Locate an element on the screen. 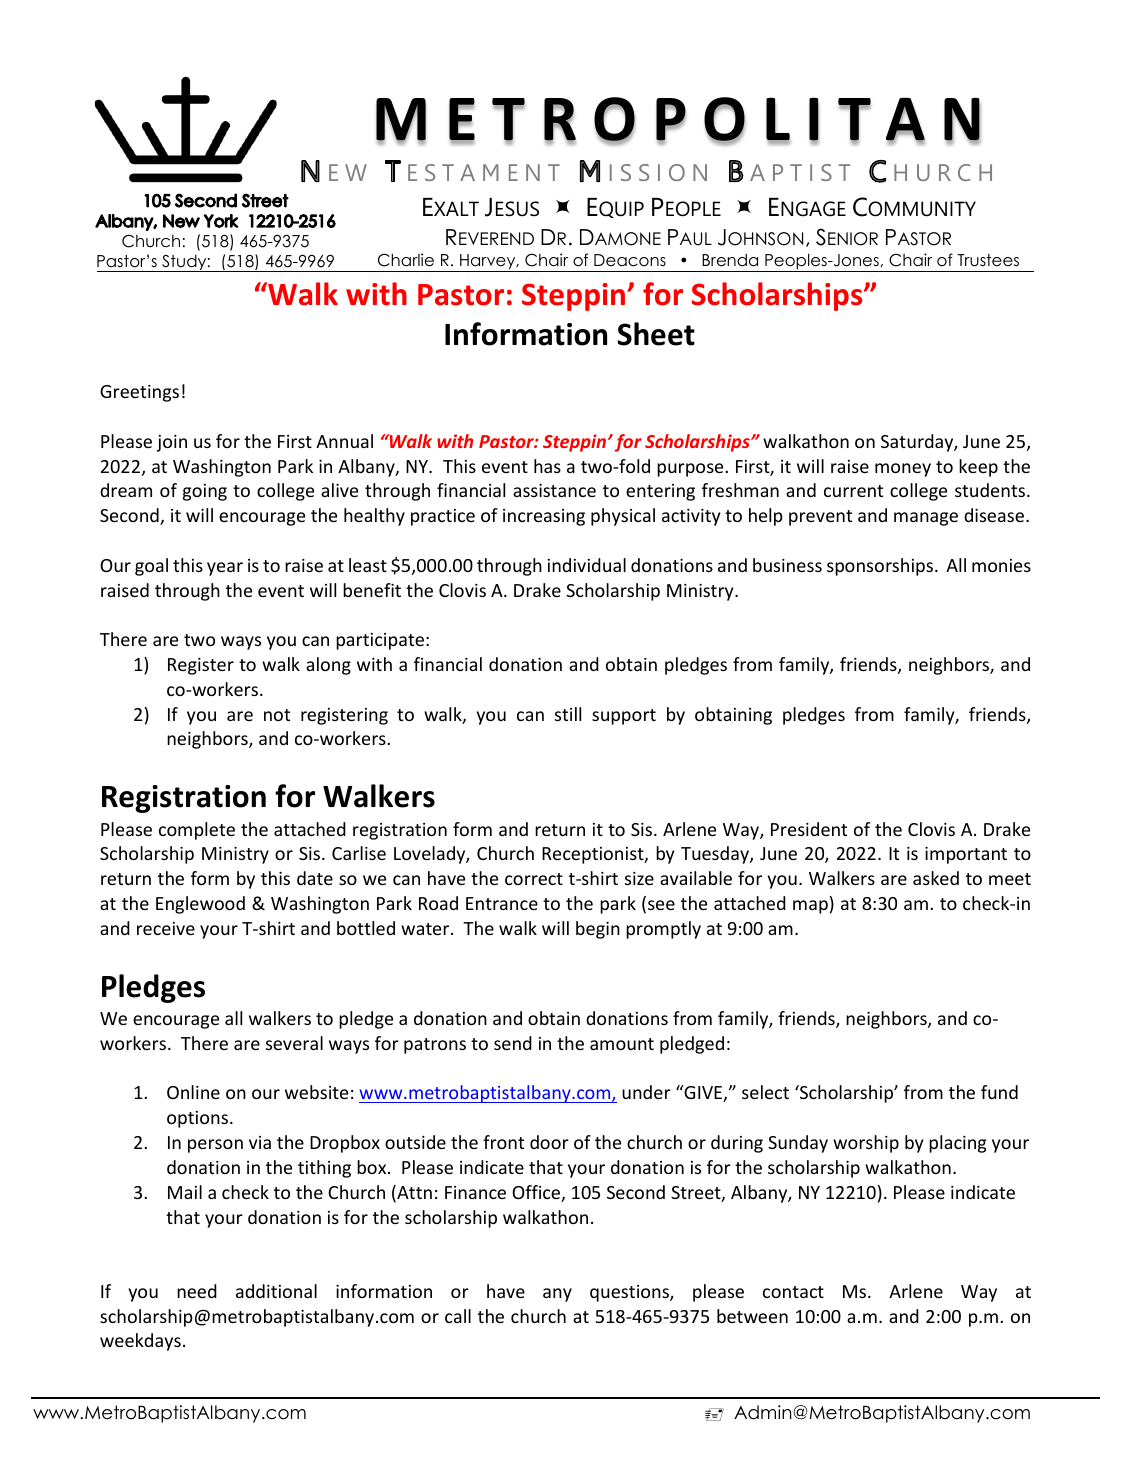  Trustees is located at coordinates (988, 260).
